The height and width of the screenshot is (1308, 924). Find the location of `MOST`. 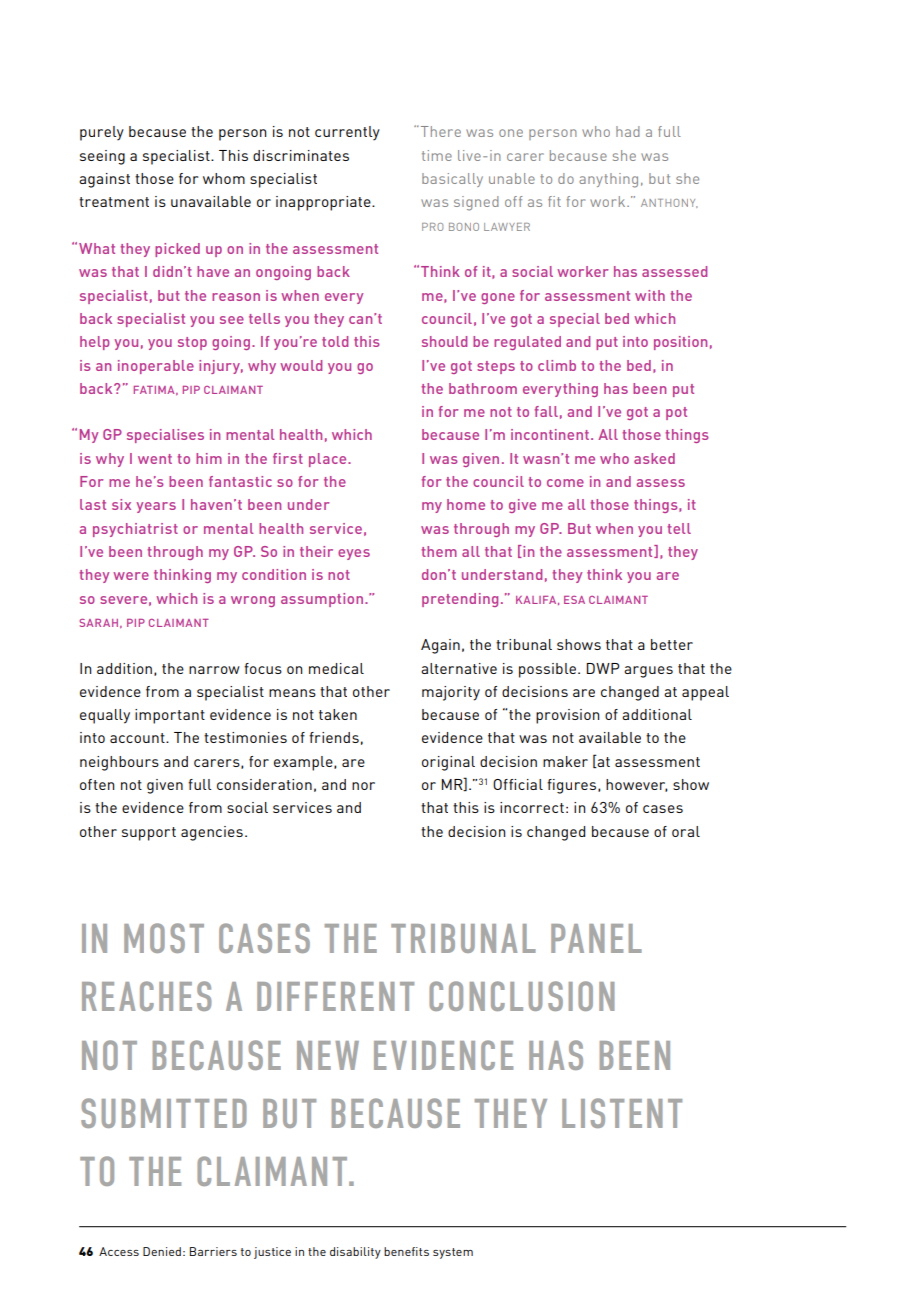

MOST is located at coordinates (164, 938).
